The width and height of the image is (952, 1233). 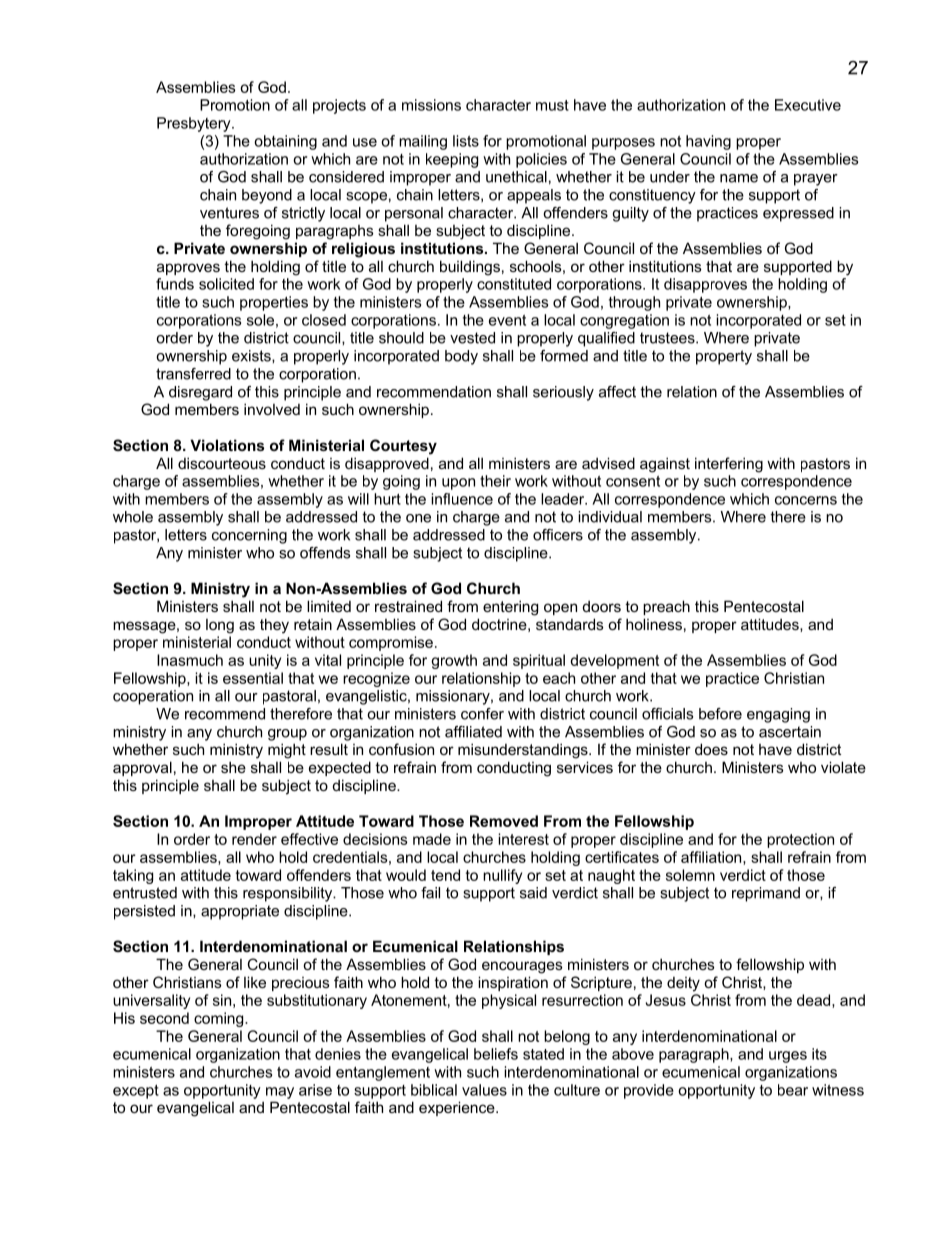 What do you see at coordinates (274, 626) in the image?
I see `they` at bounding box center [274, 626].
